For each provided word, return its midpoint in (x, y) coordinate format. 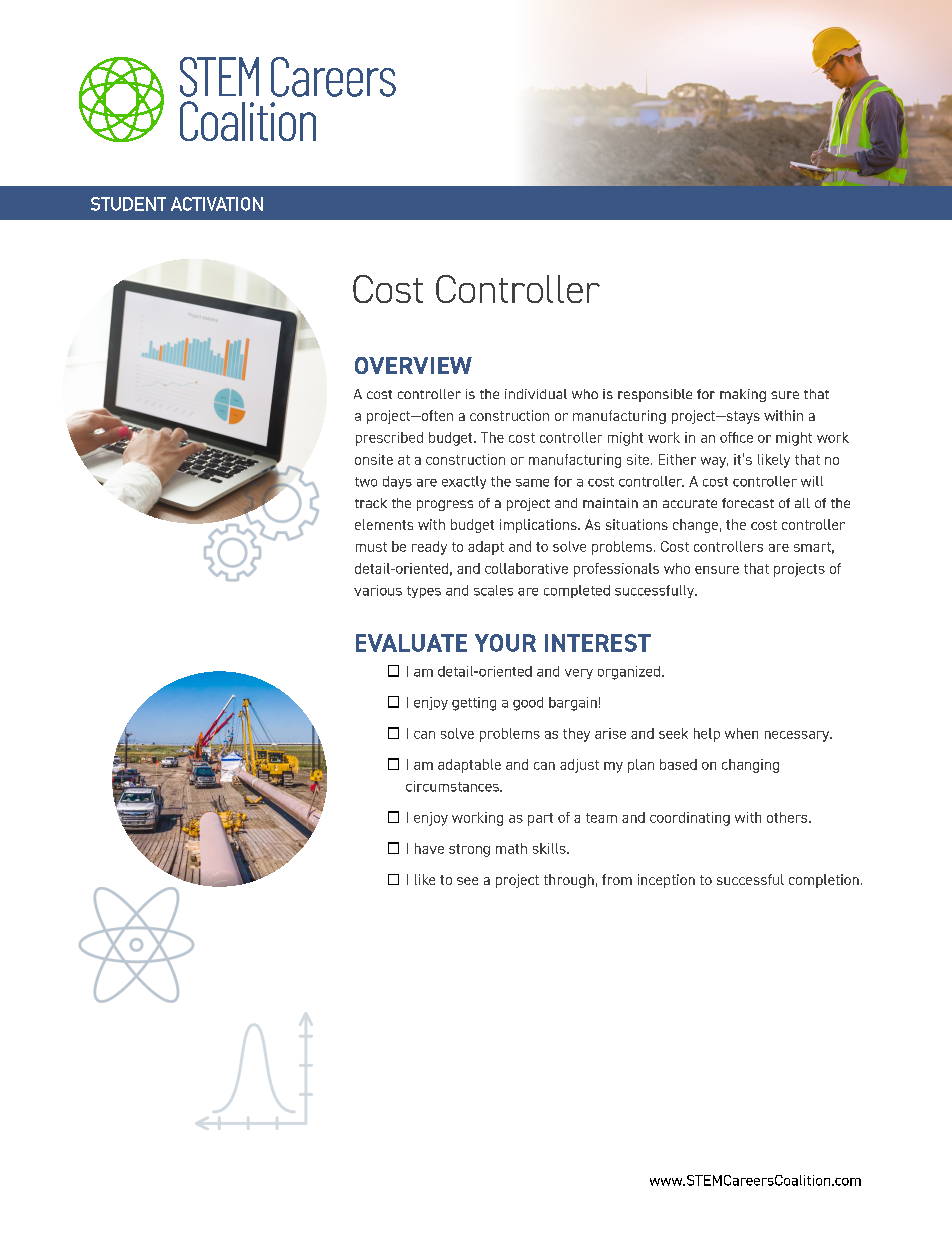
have (429, 848)
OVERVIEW (413, 365)
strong (469, 850)
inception (666, 881)
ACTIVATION (217, 204)
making (743, 395)
